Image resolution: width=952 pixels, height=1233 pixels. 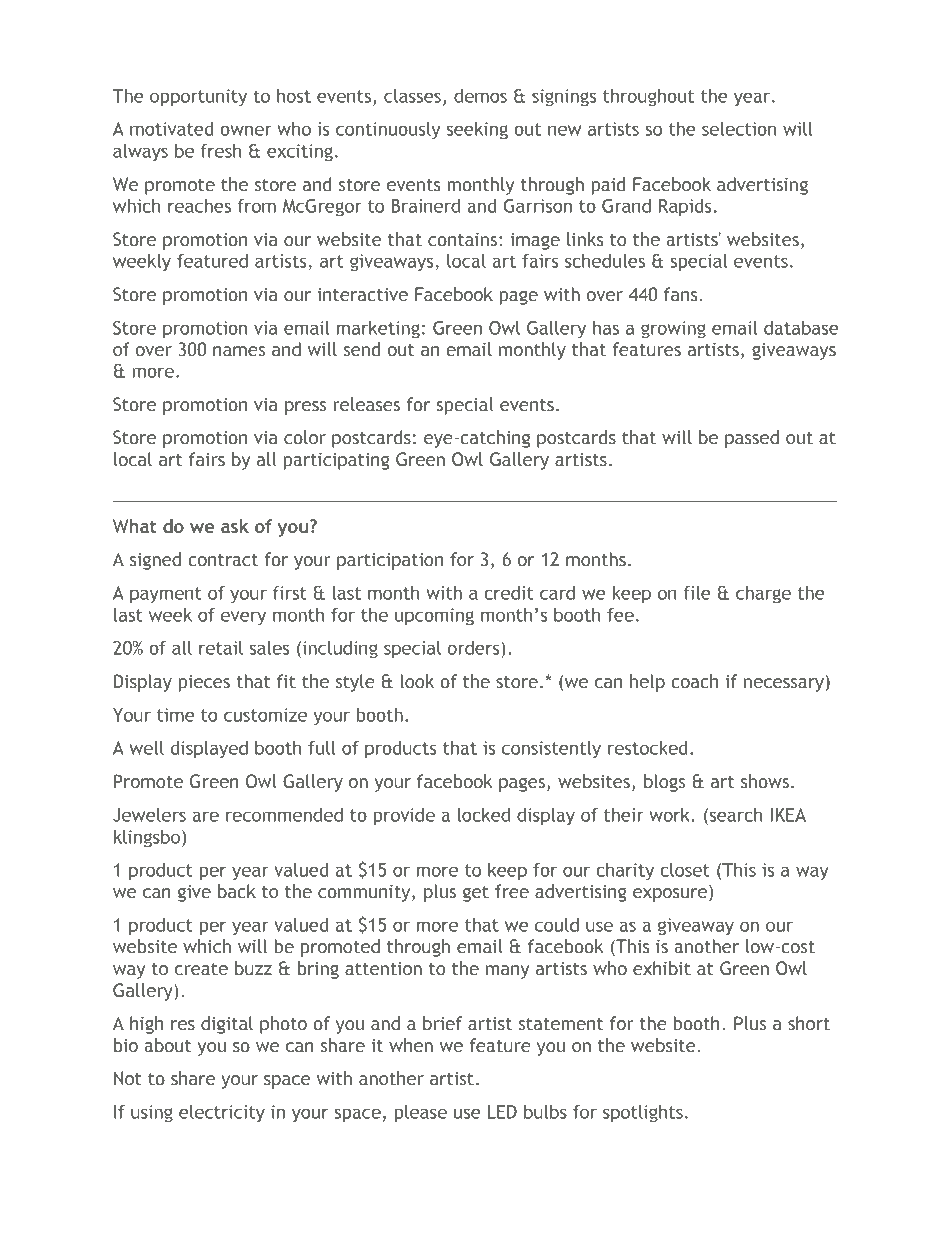 I want to click on selection, so click(x=739, y=129).
